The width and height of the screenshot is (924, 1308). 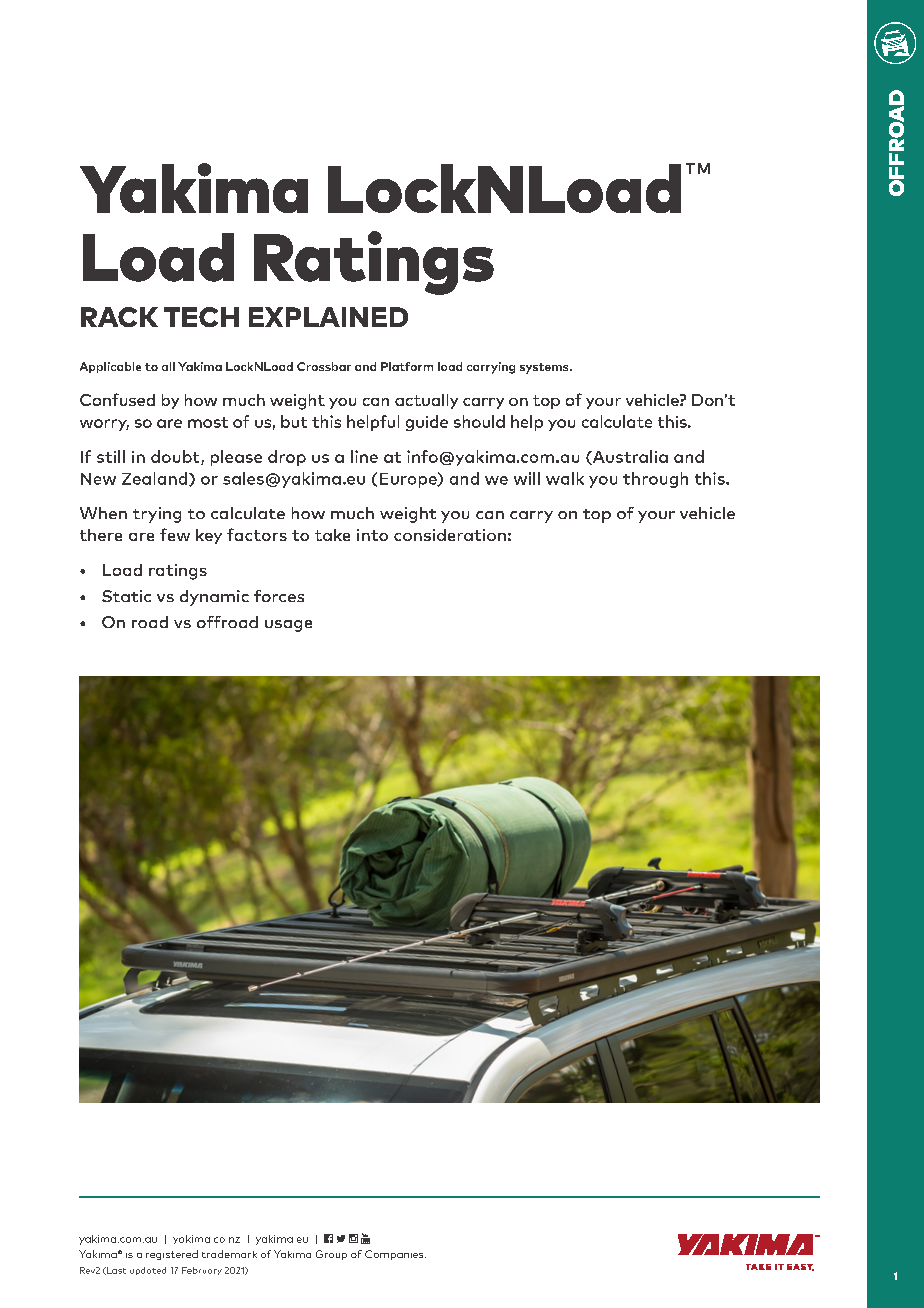 What do you see at coordinates (279, 596) in the screenshot?
I see `forces` at bounding box center [279, 596].
